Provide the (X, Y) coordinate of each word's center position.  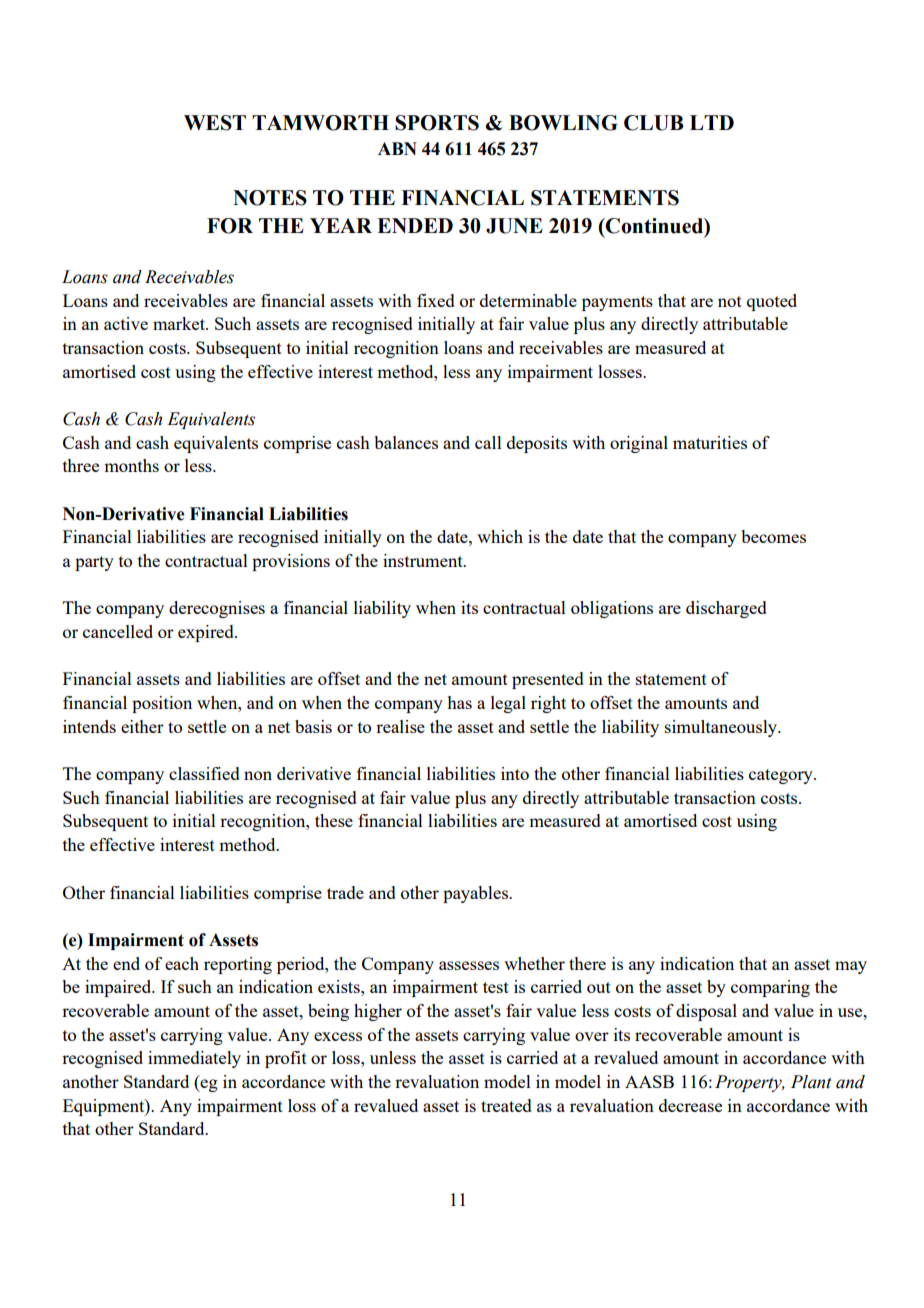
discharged (726, 609)
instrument (424, 560)
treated (506, 1105)
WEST (215, 123)
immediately (194, 1059)
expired (207, 633)
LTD (712, 122)
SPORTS (437, 123)
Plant (811, 1082)
